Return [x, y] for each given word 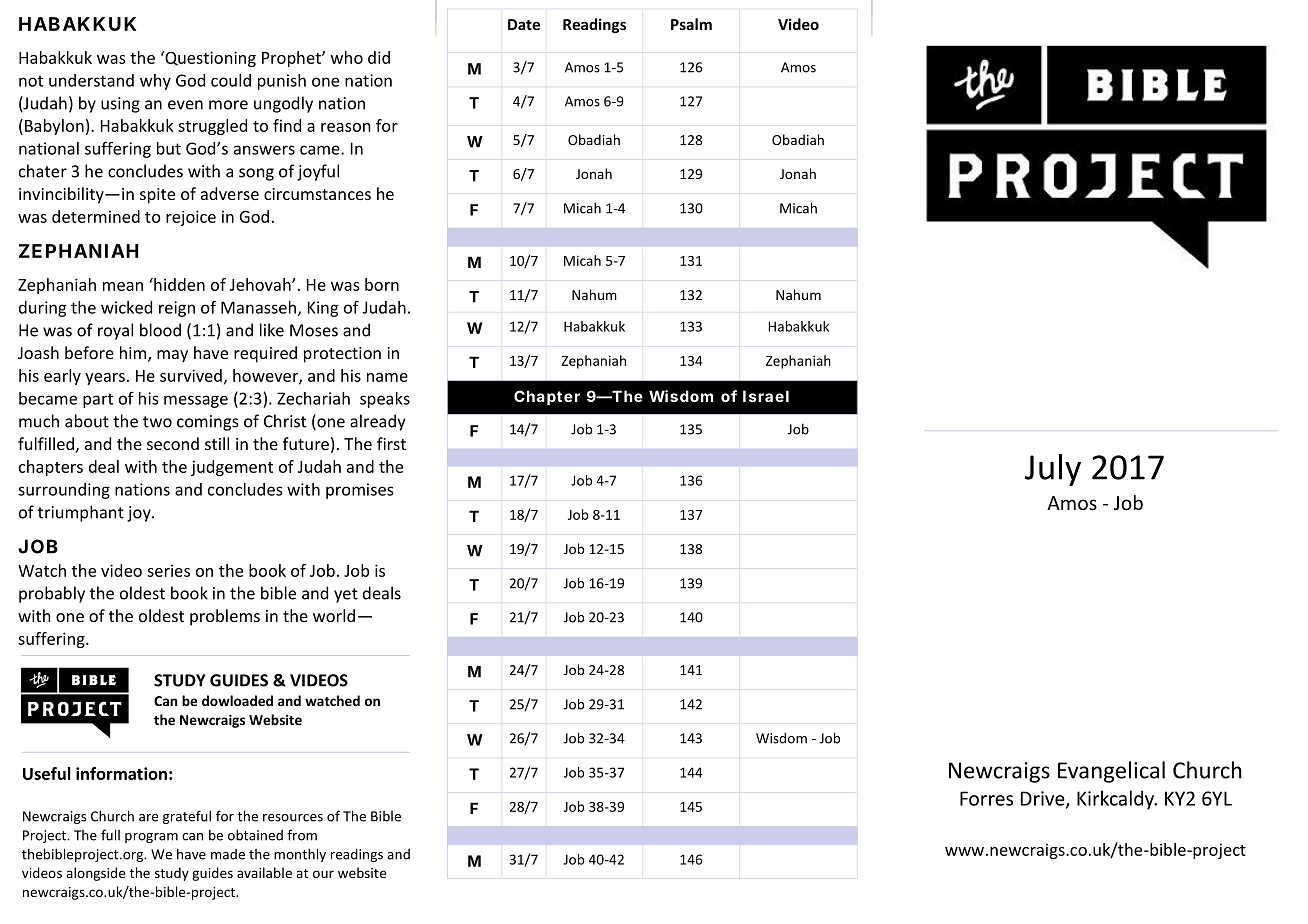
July [1053, 470]
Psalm [691, 24]
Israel [766, 396]
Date [524, 24]
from [302, 835]
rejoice [191, 218]
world [334, 615]
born [382, 284]
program [151, 838]
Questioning [209, 59]
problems [225, 617]
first [391, 443]
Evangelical [1111, 772]
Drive [1044, 799]
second [173, 443]
